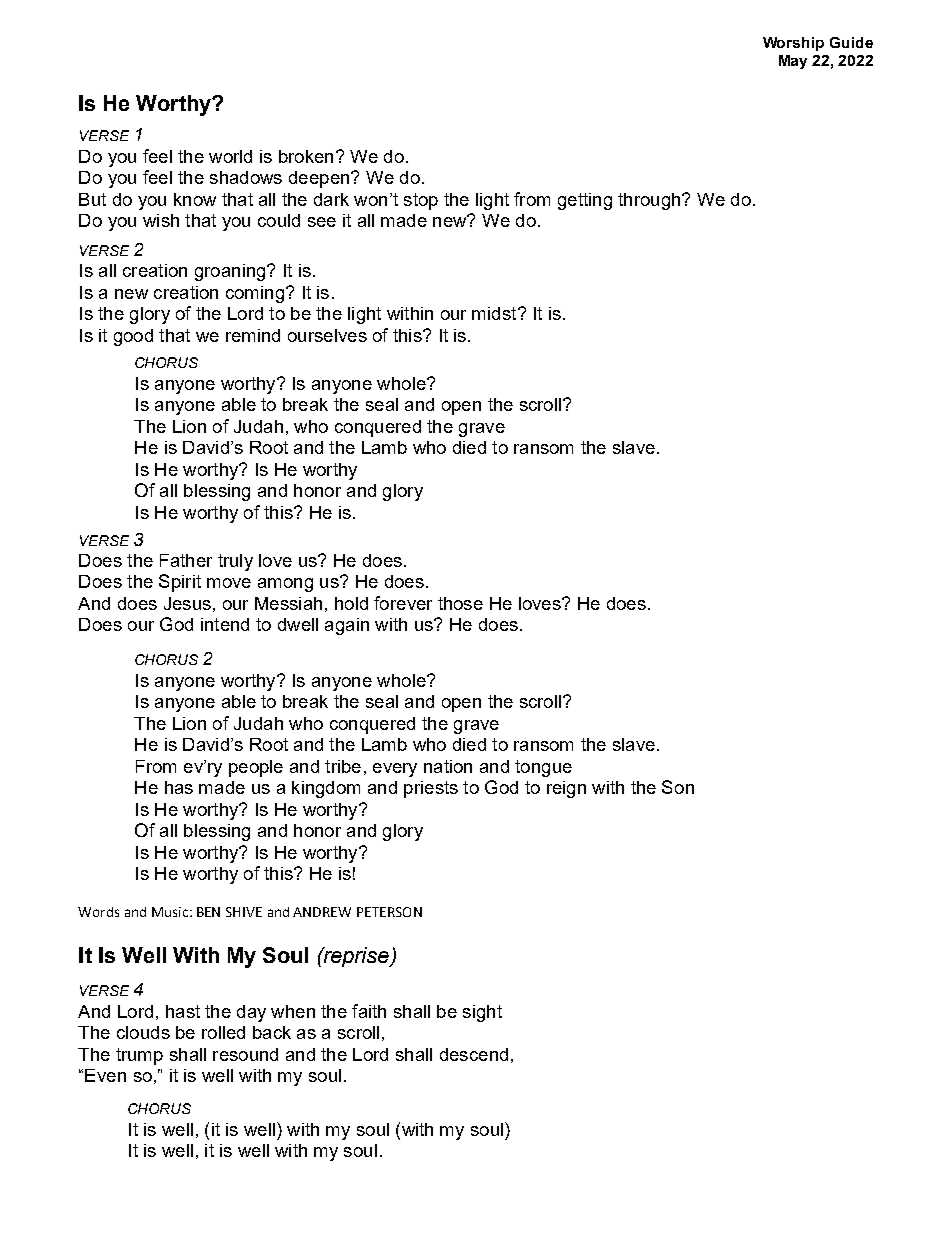  I want to click on reign, so click(566, 789).
